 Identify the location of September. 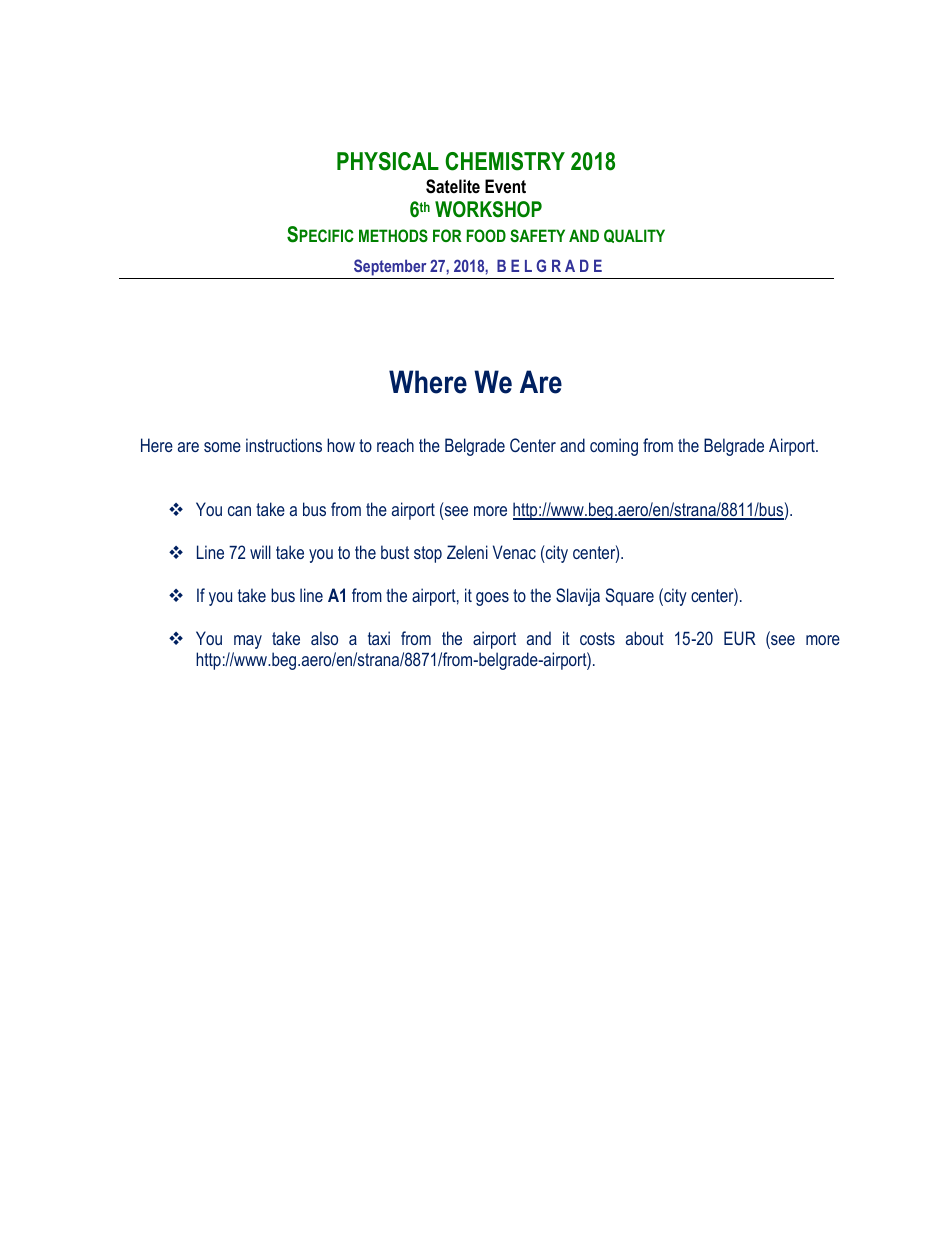
(390, 269).
